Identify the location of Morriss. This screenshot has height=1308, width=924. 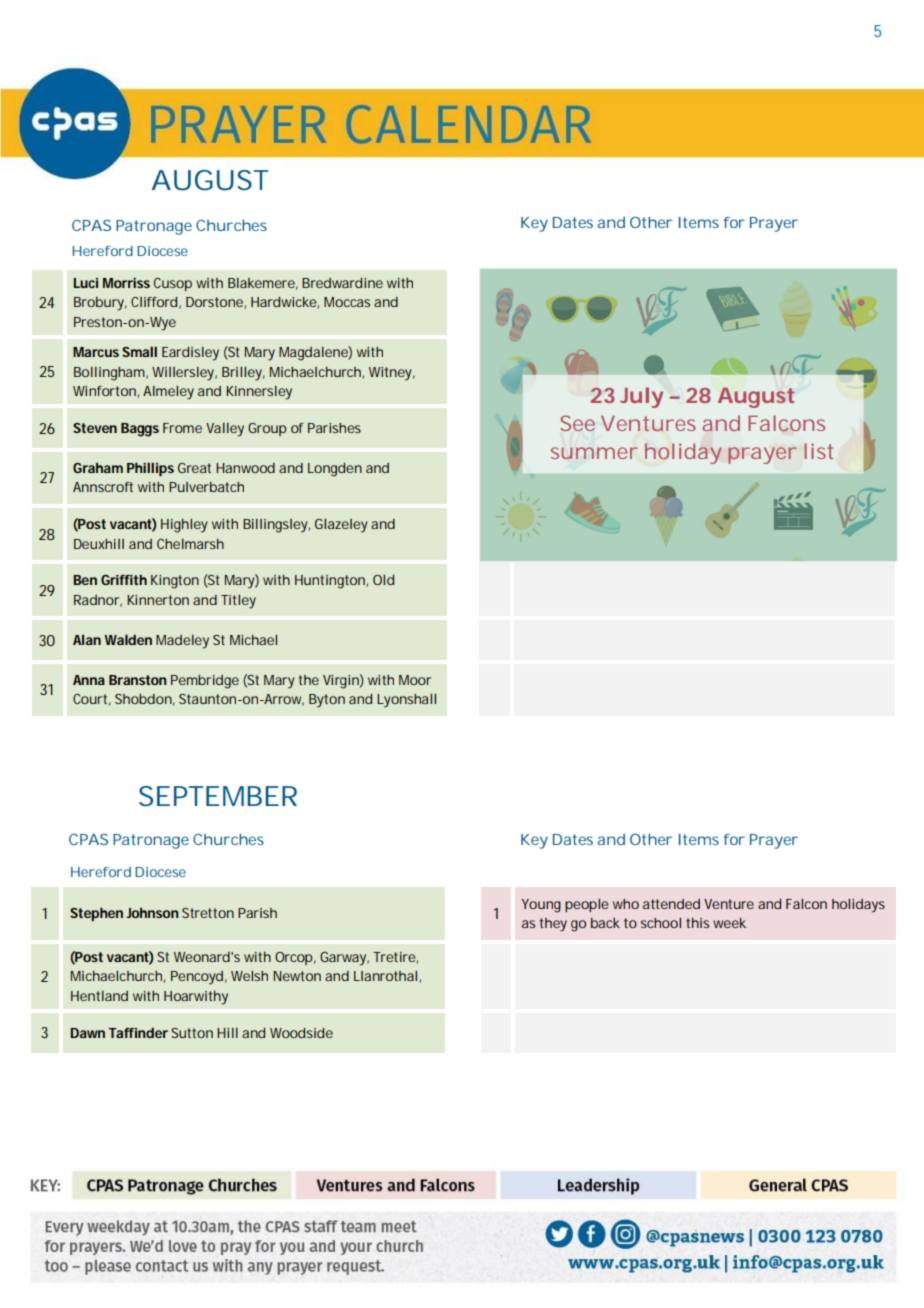
(126, 283).
